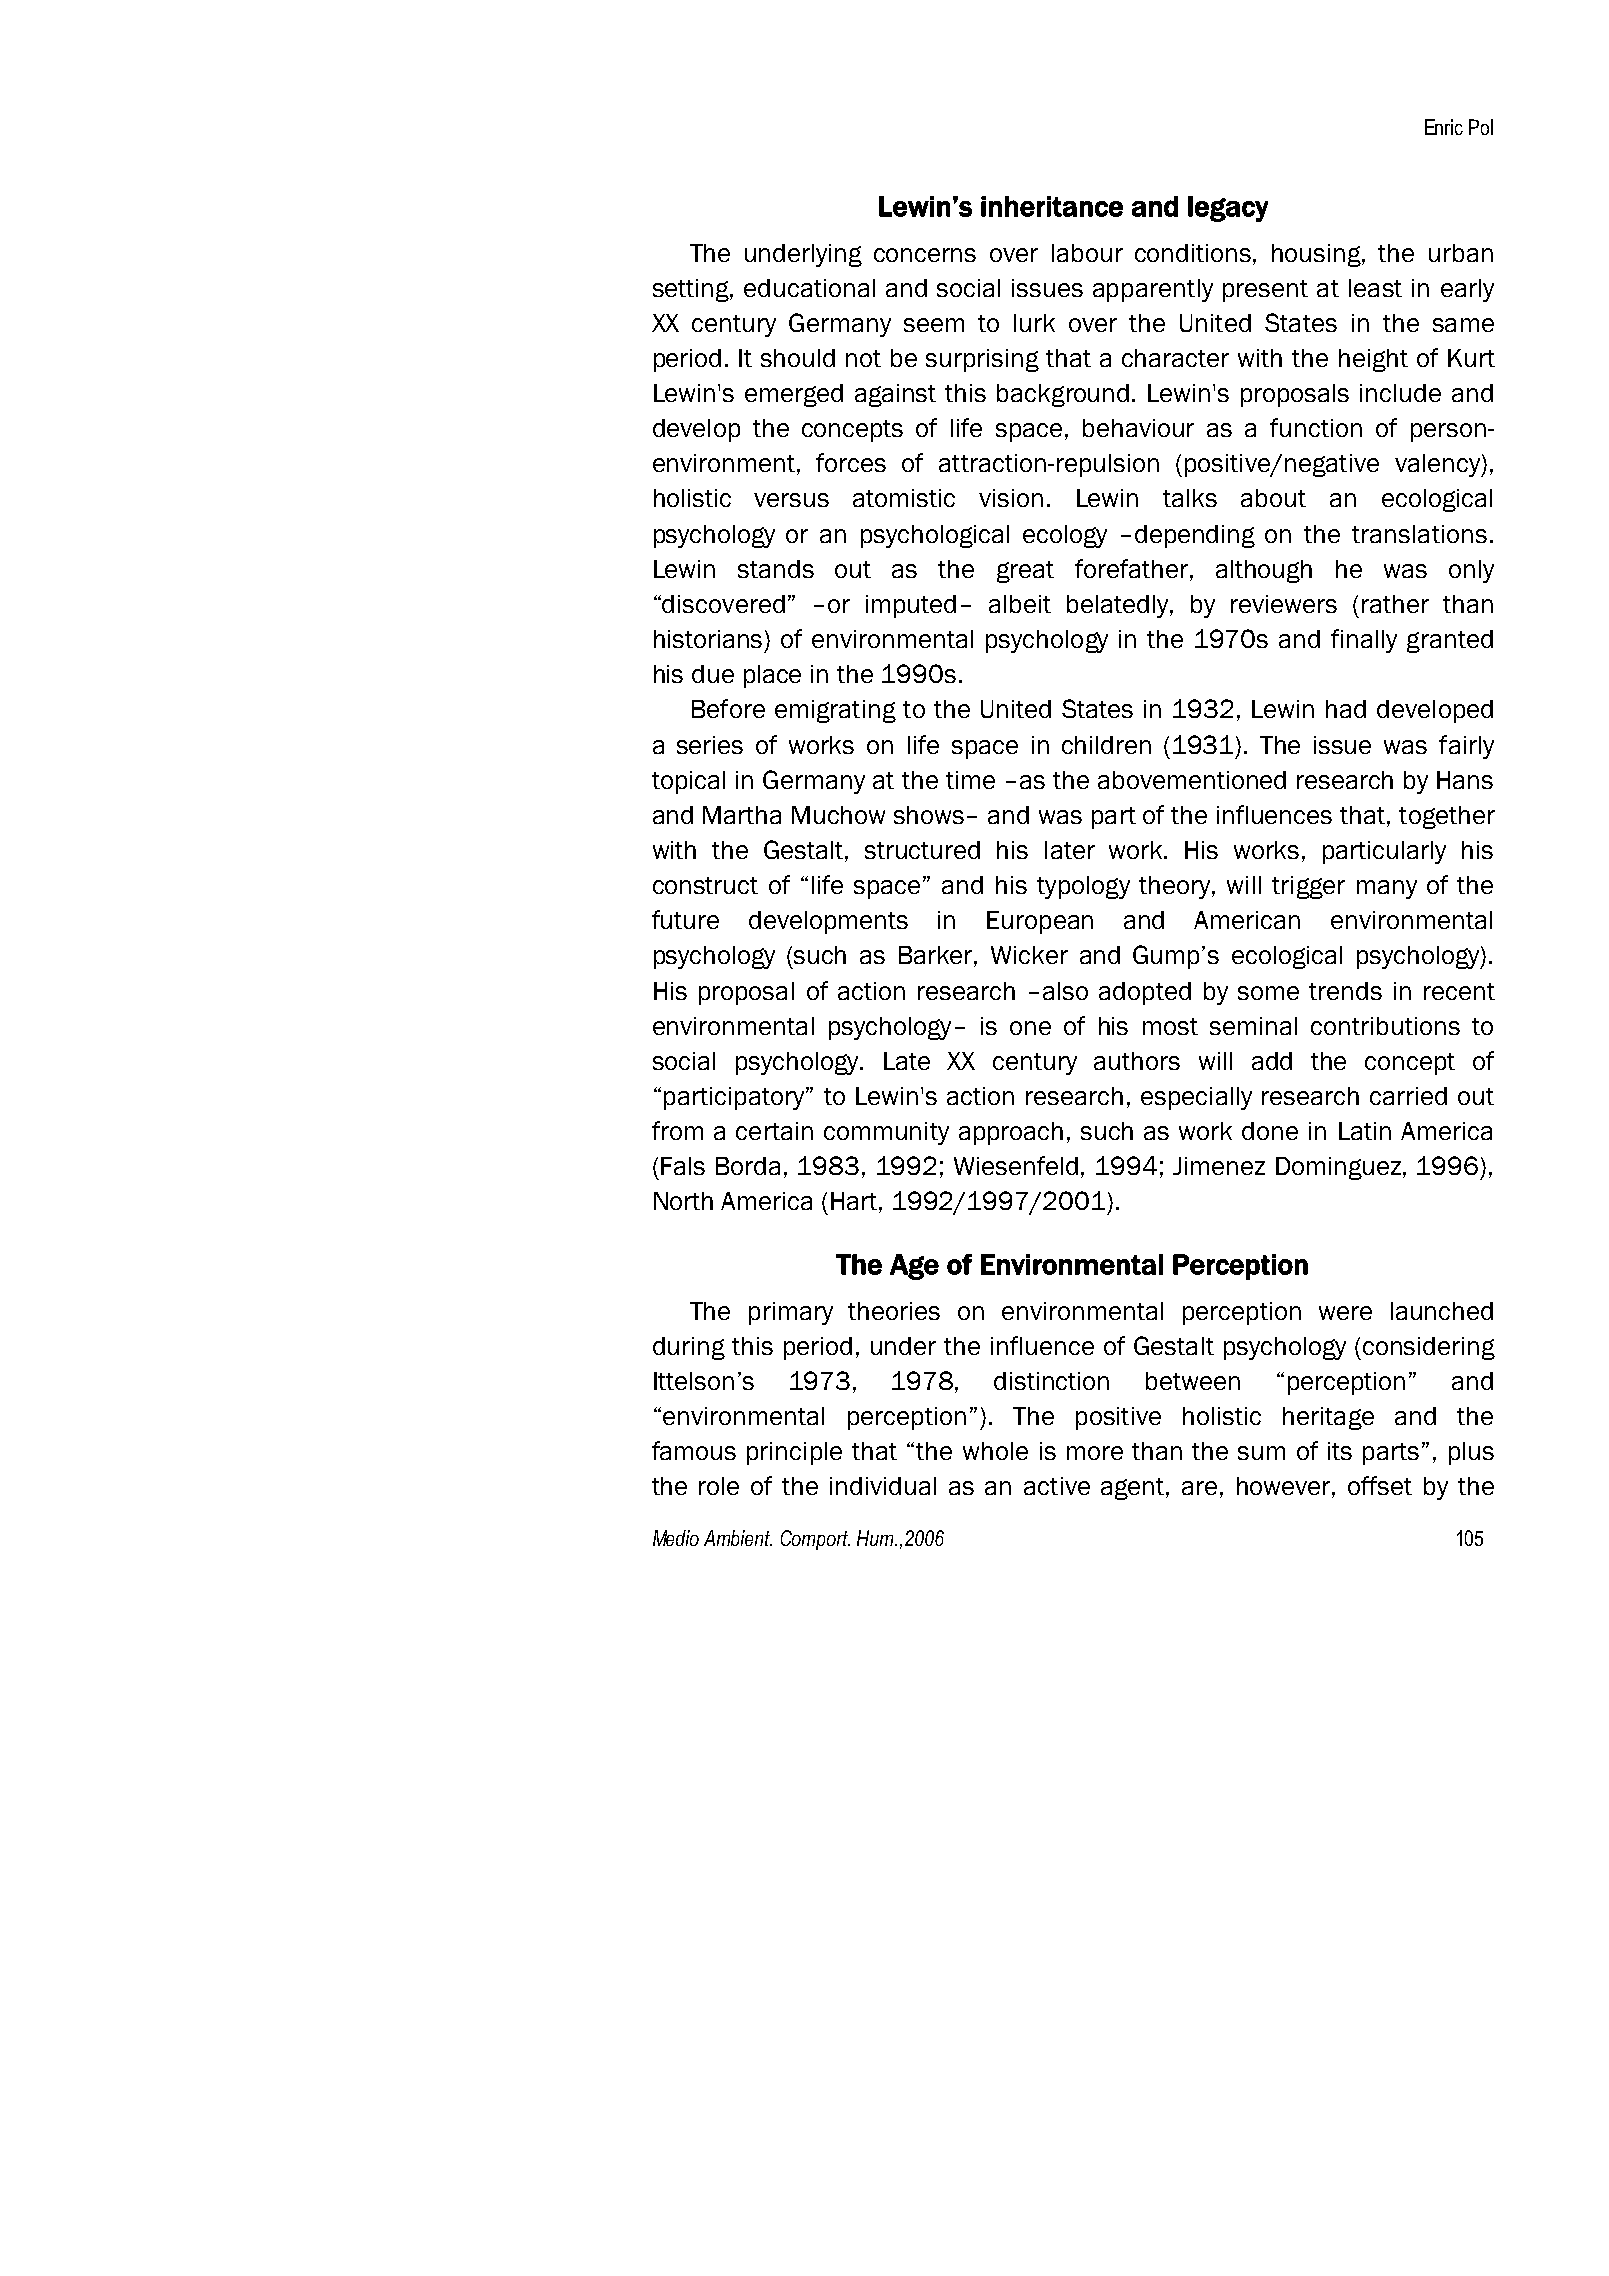 The height and width of the page is (2276, 1609). What do you see at coordinates (1087, 253) in the page?
I see `labour` at bounding box center [1087, 253].
